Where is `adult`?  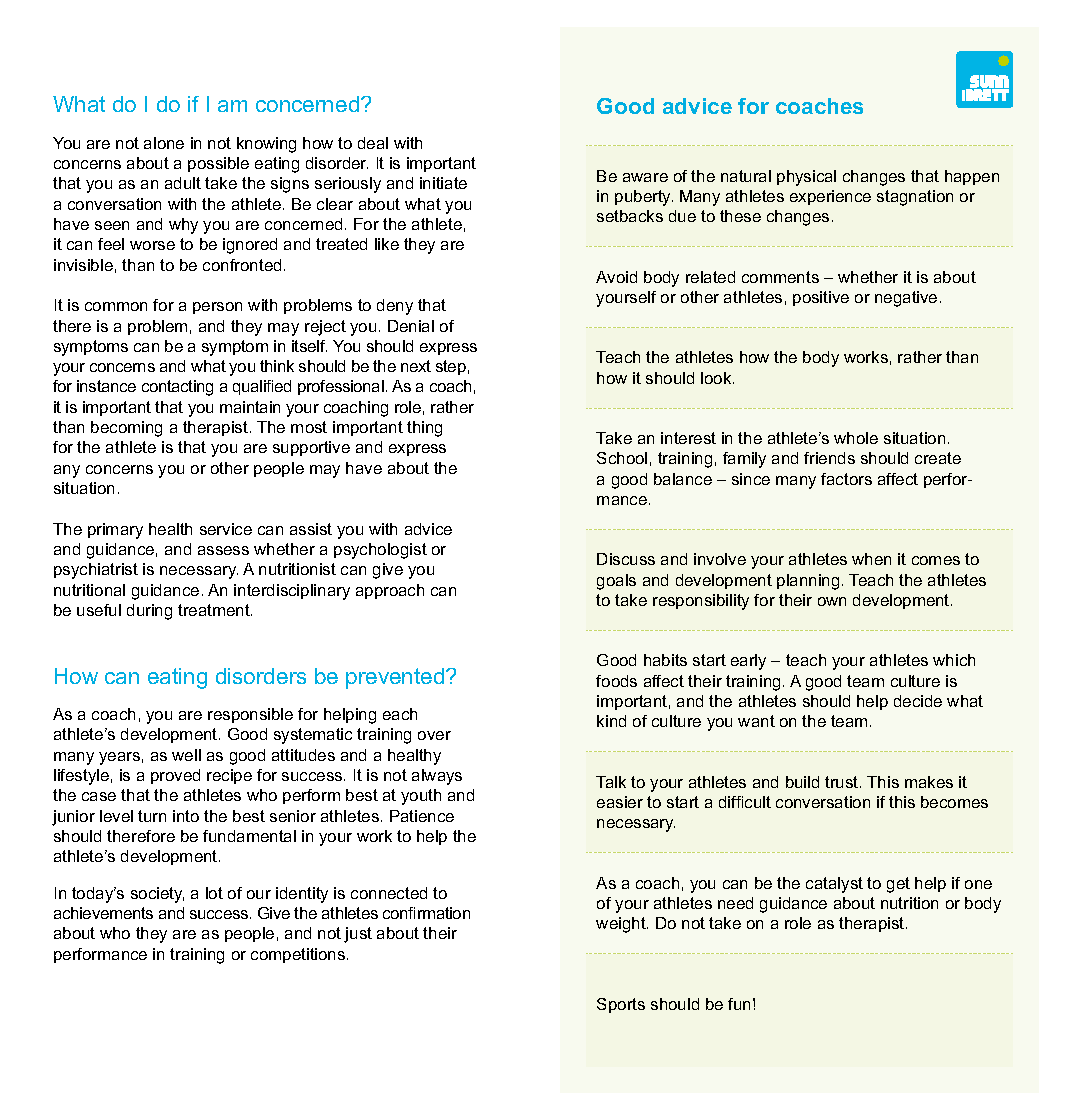 adult is located at coordinates (183, 183).
